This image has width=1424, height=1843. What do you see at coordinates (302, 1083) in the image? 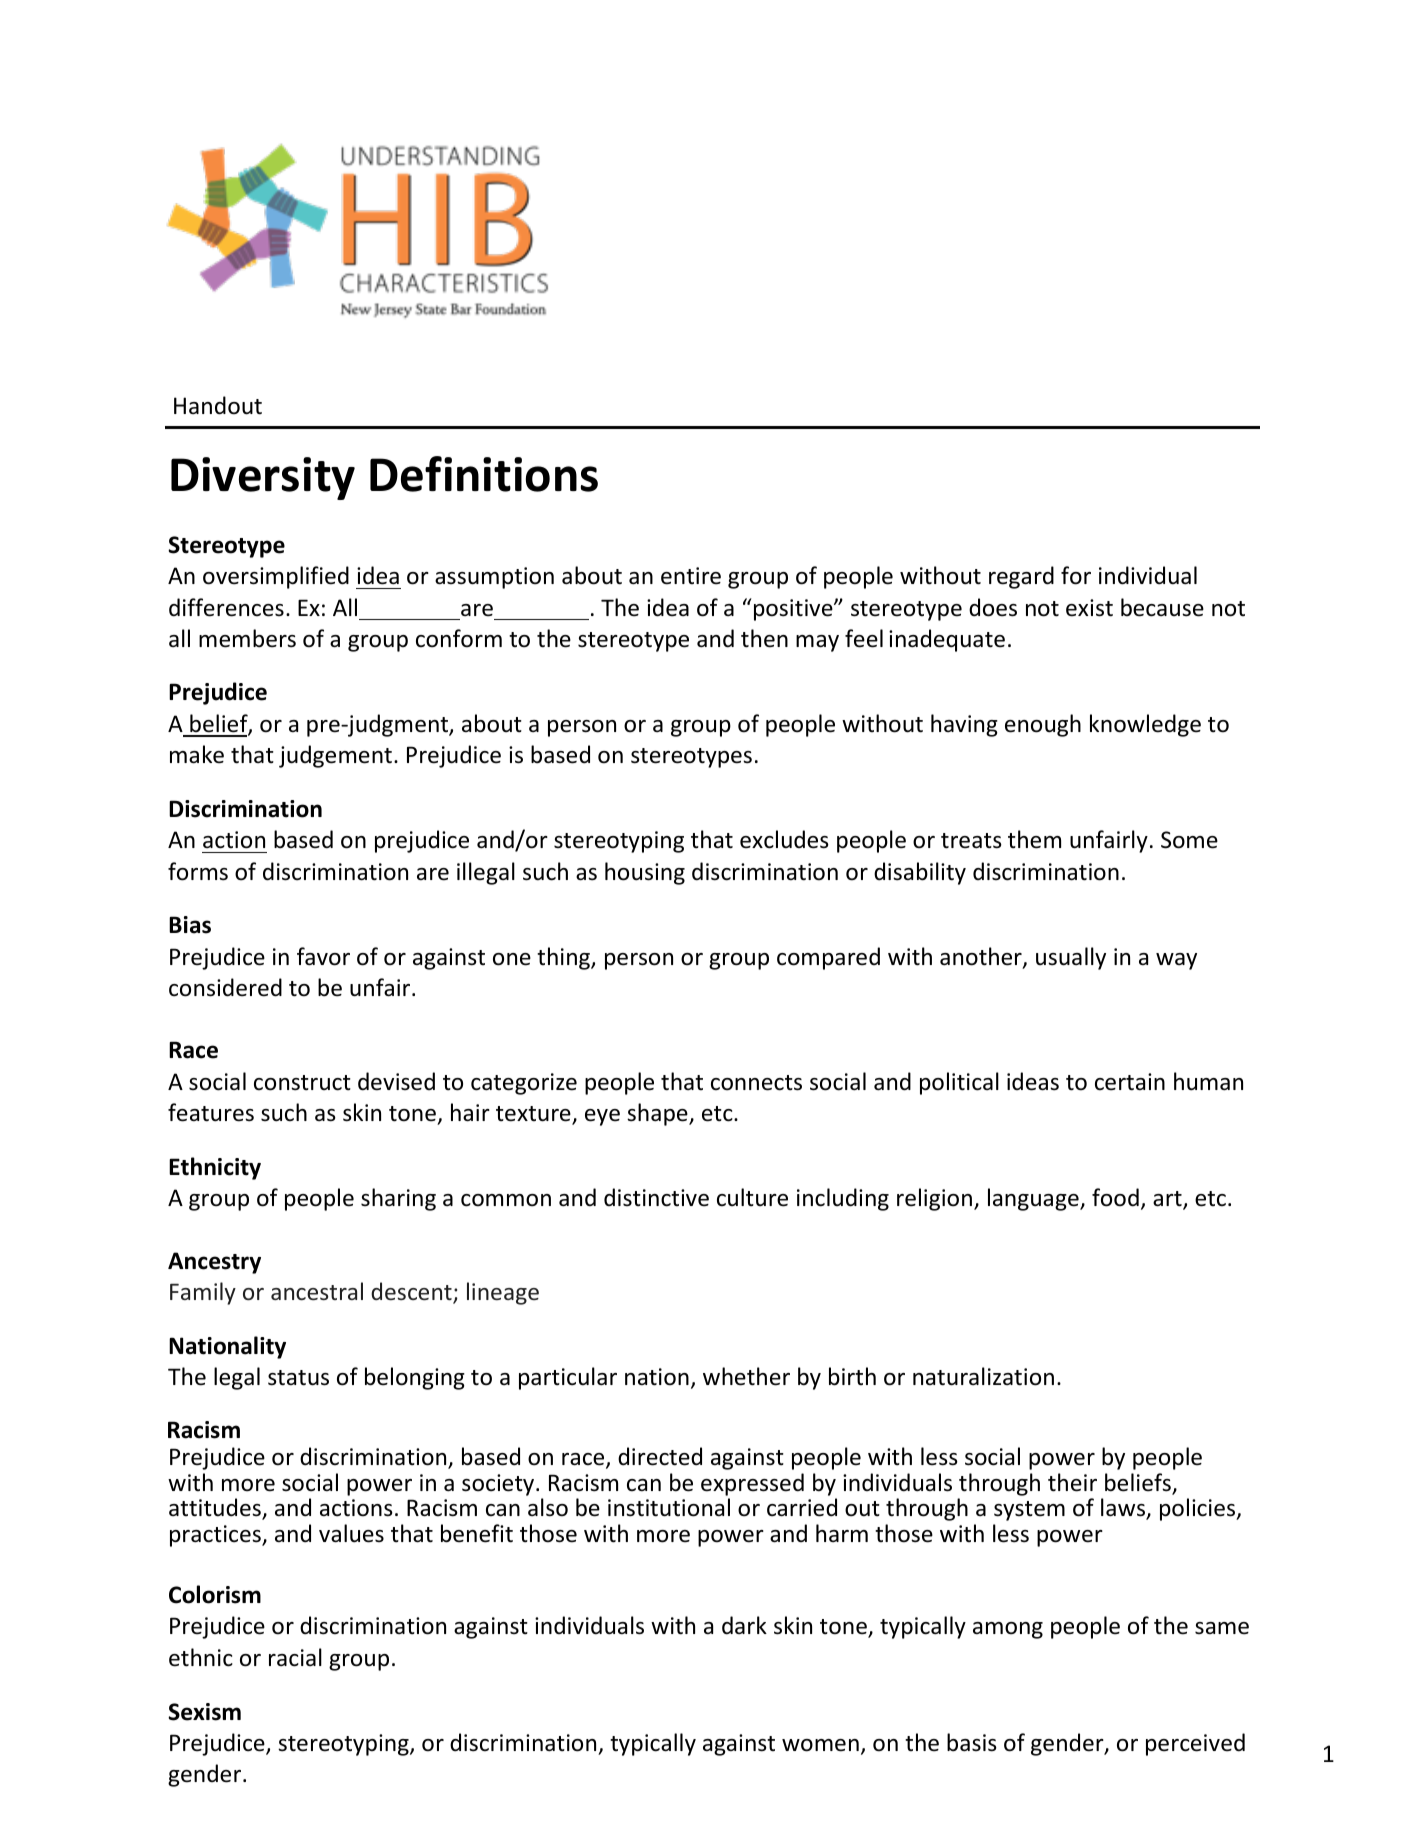
I see `construct` at bounding box center [302, 1083].
